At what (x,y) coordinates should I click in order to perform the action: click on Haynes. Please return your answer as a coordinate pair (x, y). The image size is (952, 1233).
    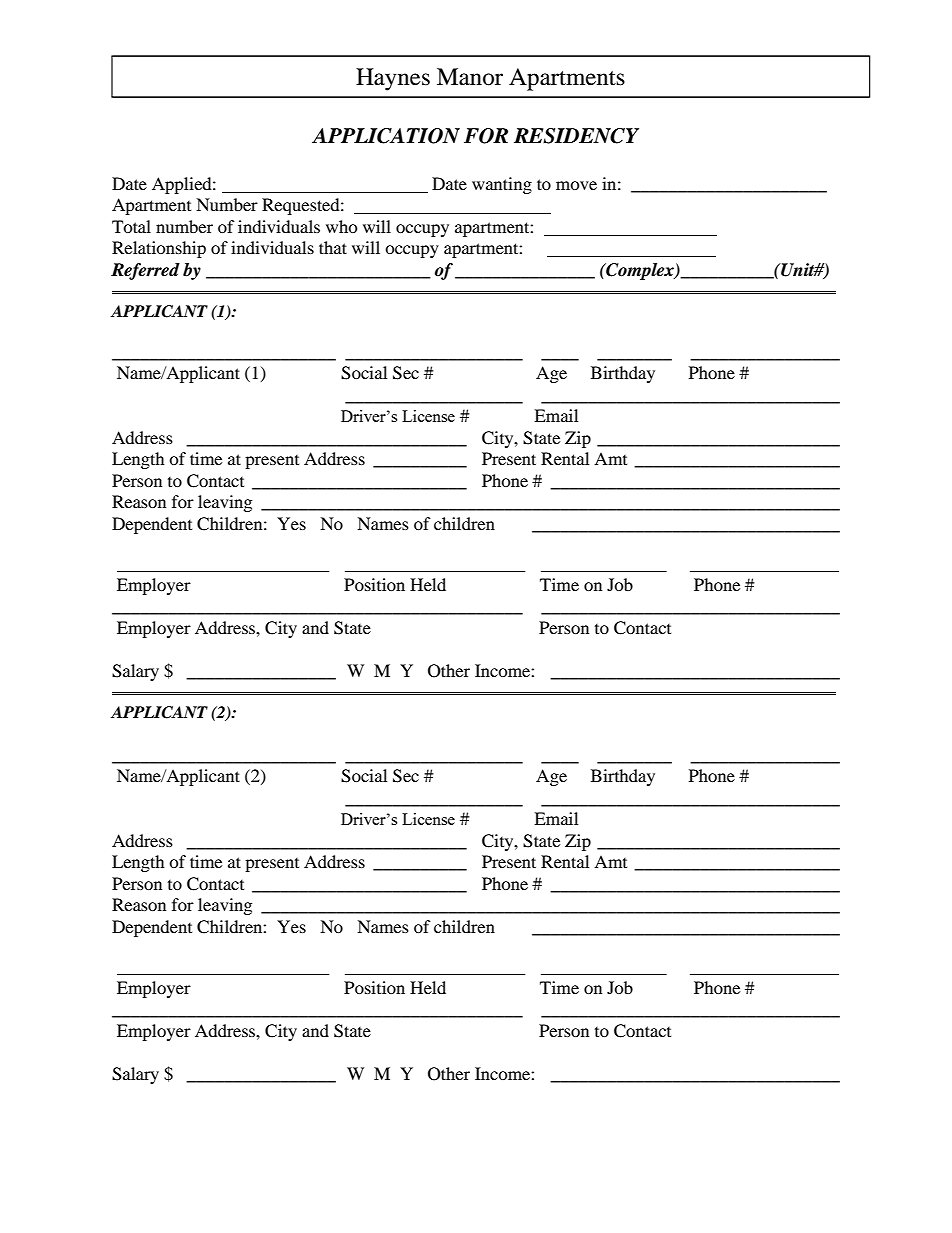
    Looking at the image, I should click on (393, 79).
